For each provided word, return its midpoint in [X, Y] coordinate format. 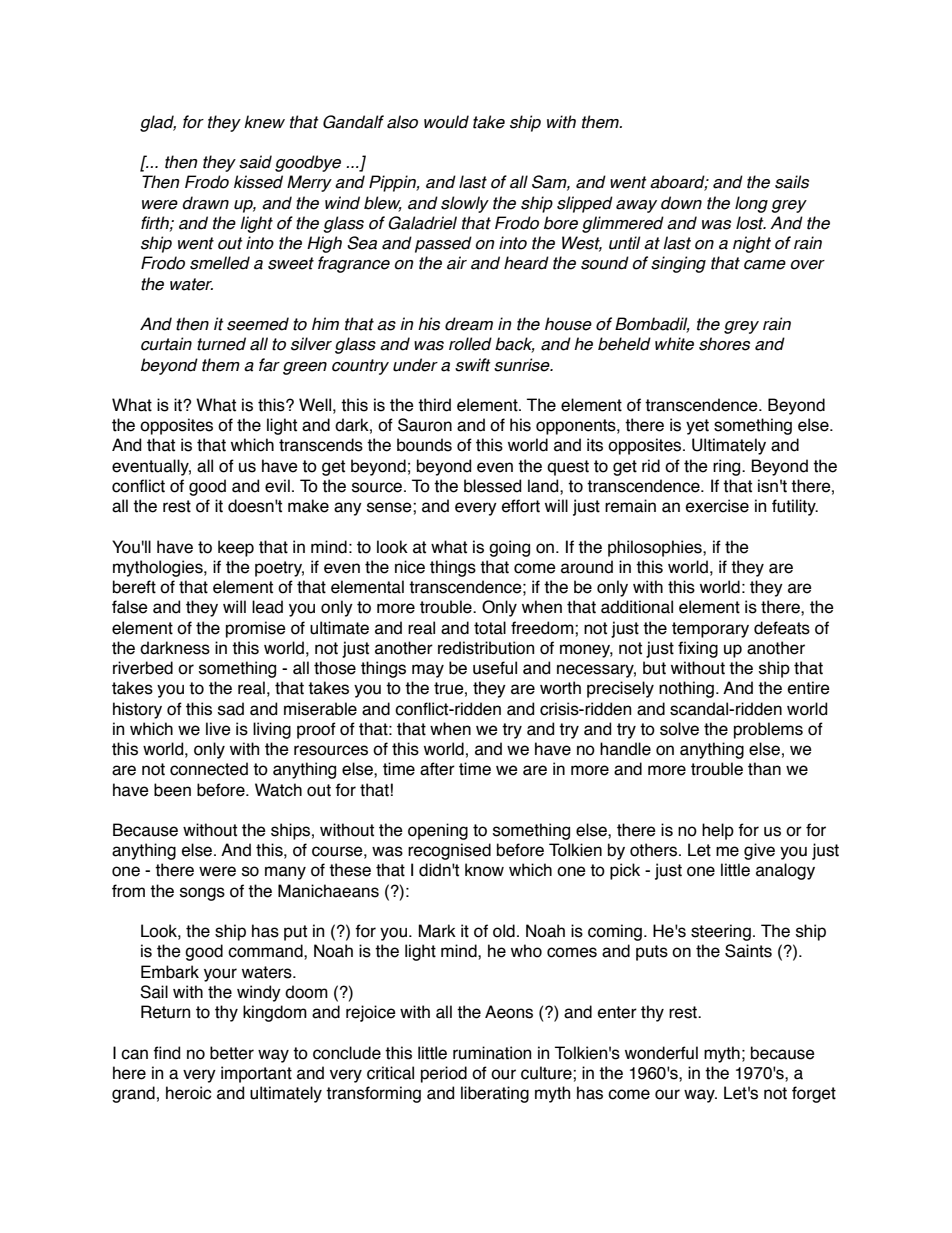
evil [277, 486]
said [255, 162]
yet [697, 427]
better [232, 1053]
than [764, 769]
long [751, 204]
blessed [492, 486]
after [437, 769]
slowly [465, 204]
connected [209, 769]
